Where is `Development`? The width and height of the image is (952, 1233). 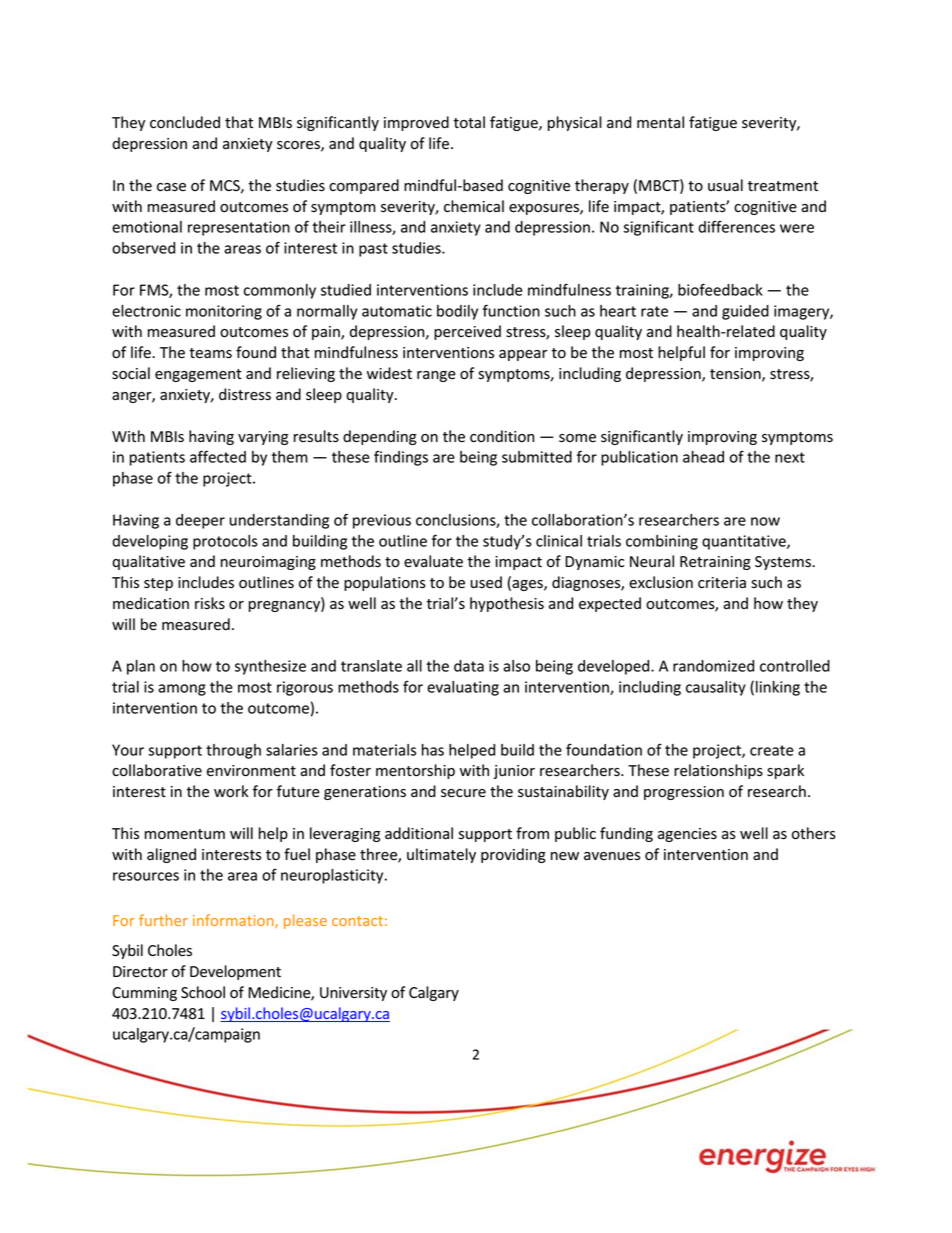 Development is located at coordinates (235, 972).
